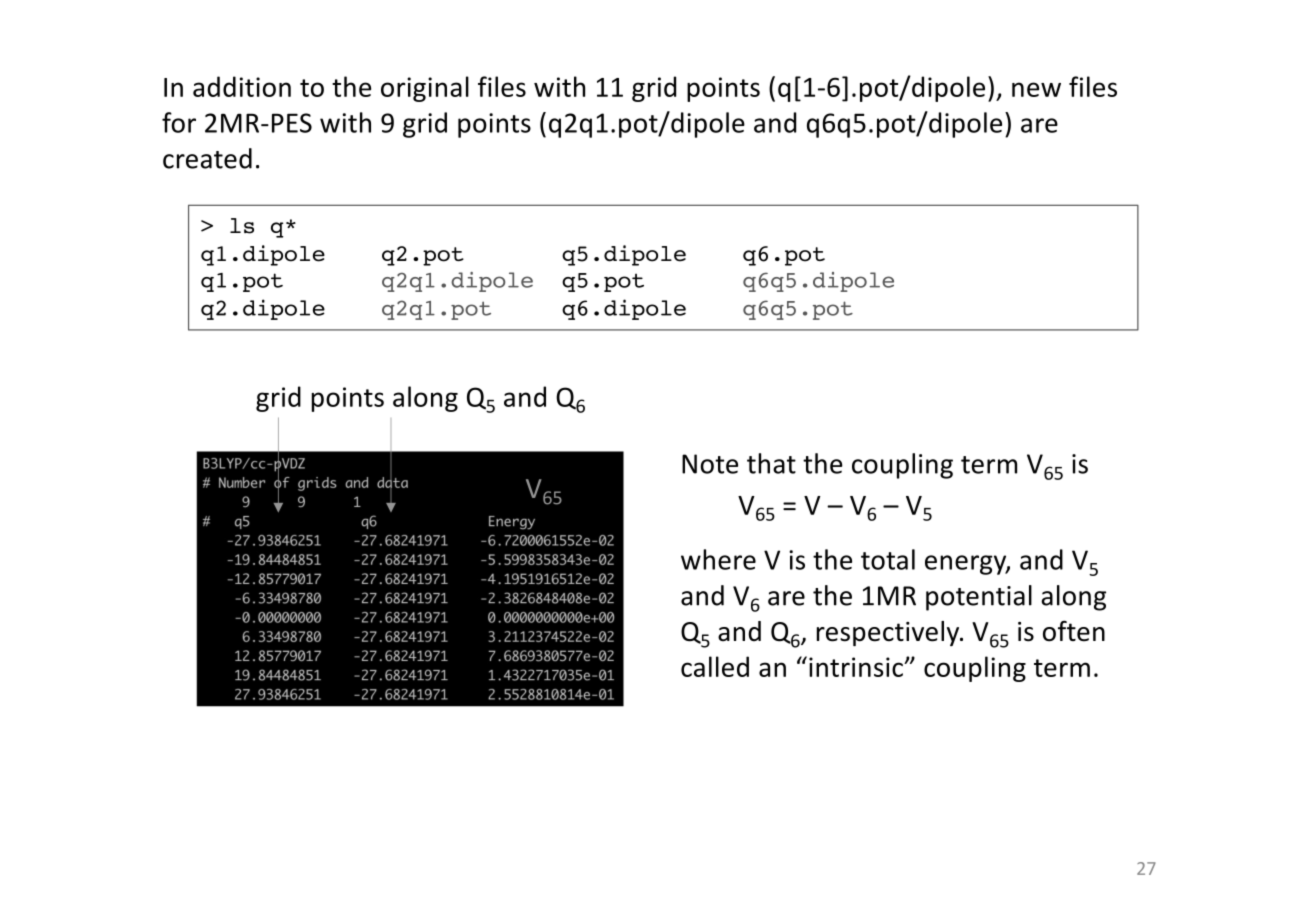 The image size is (1308, 924). Describe the element at coordinates (1036, 89) in the document. I see `new` at that location.
